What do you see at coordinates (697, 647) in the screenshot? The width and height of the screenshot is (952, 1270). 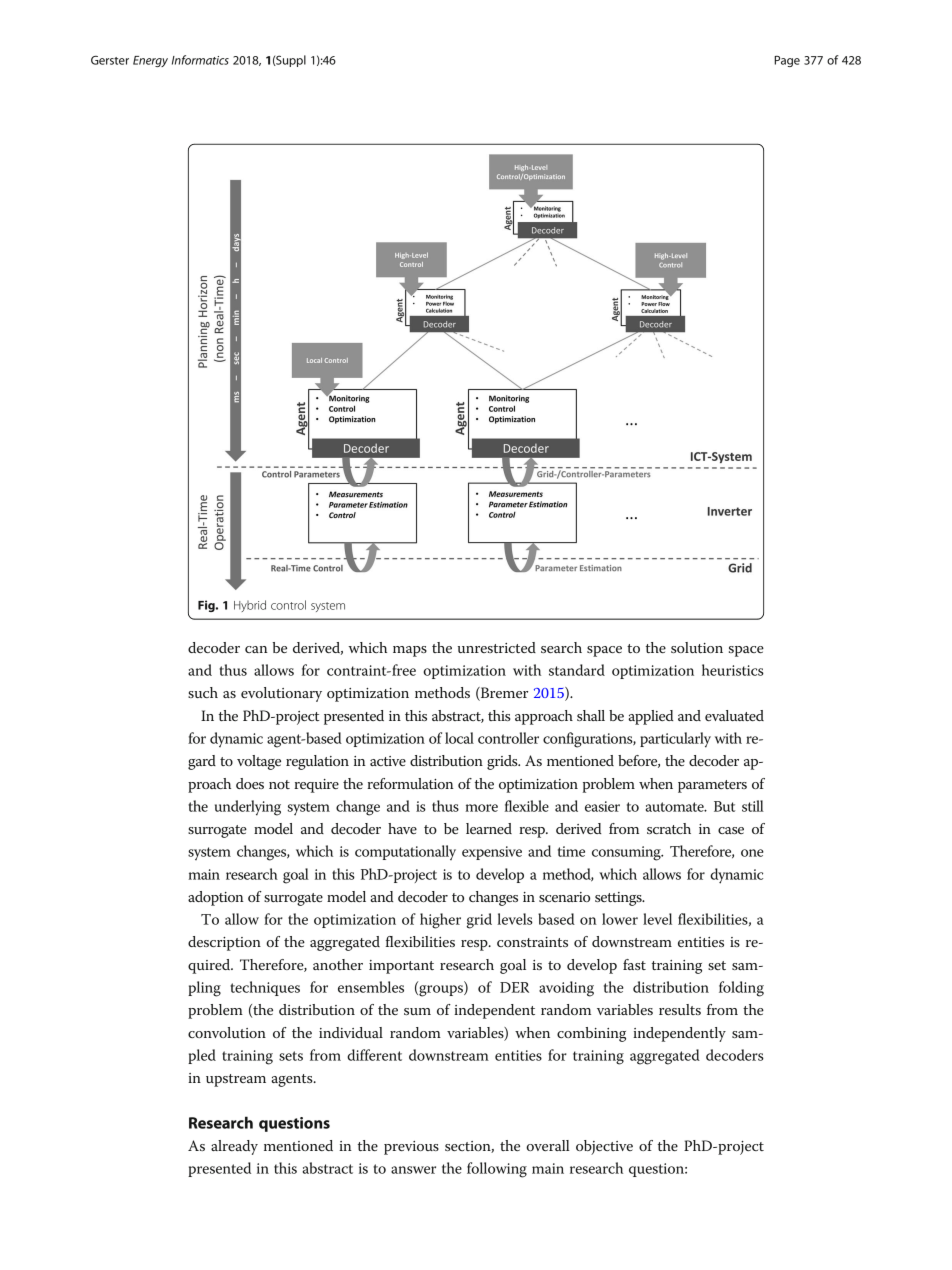 I see `solution` at bounding box center [697, 647].
